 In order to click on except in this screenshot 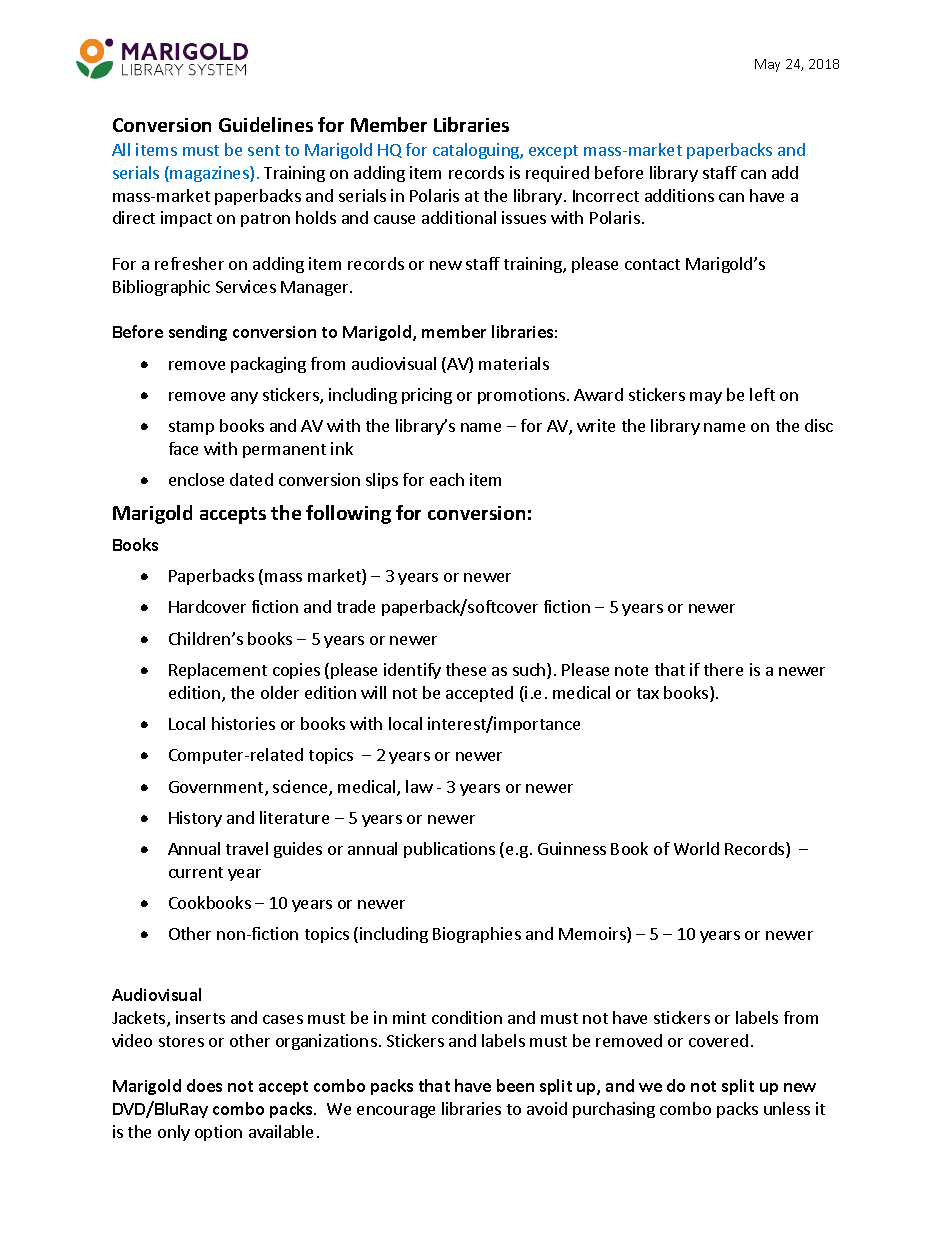, I will do `click(553, 152)`.
